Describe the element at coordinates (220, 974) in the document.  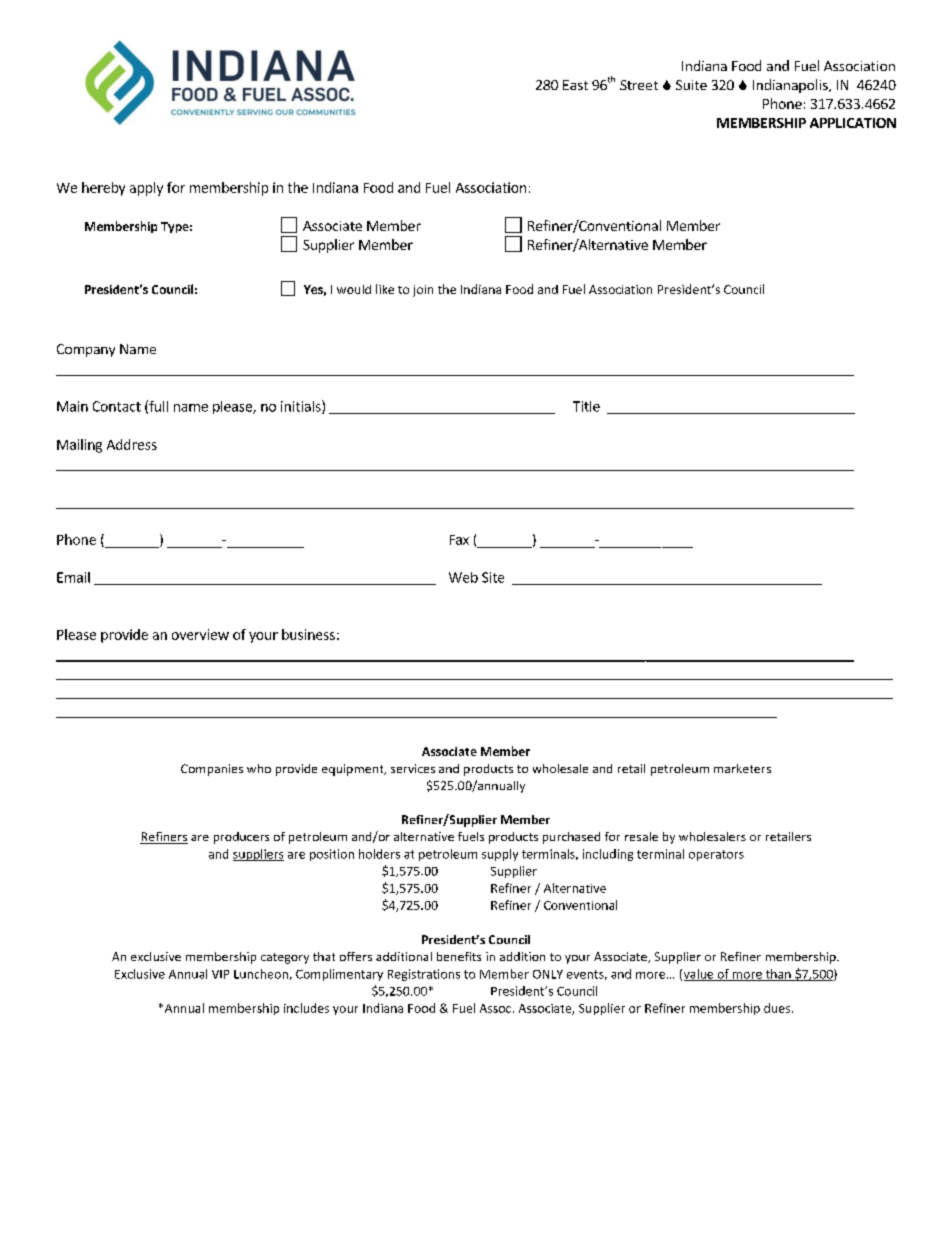
I see `VIP` at that location.
